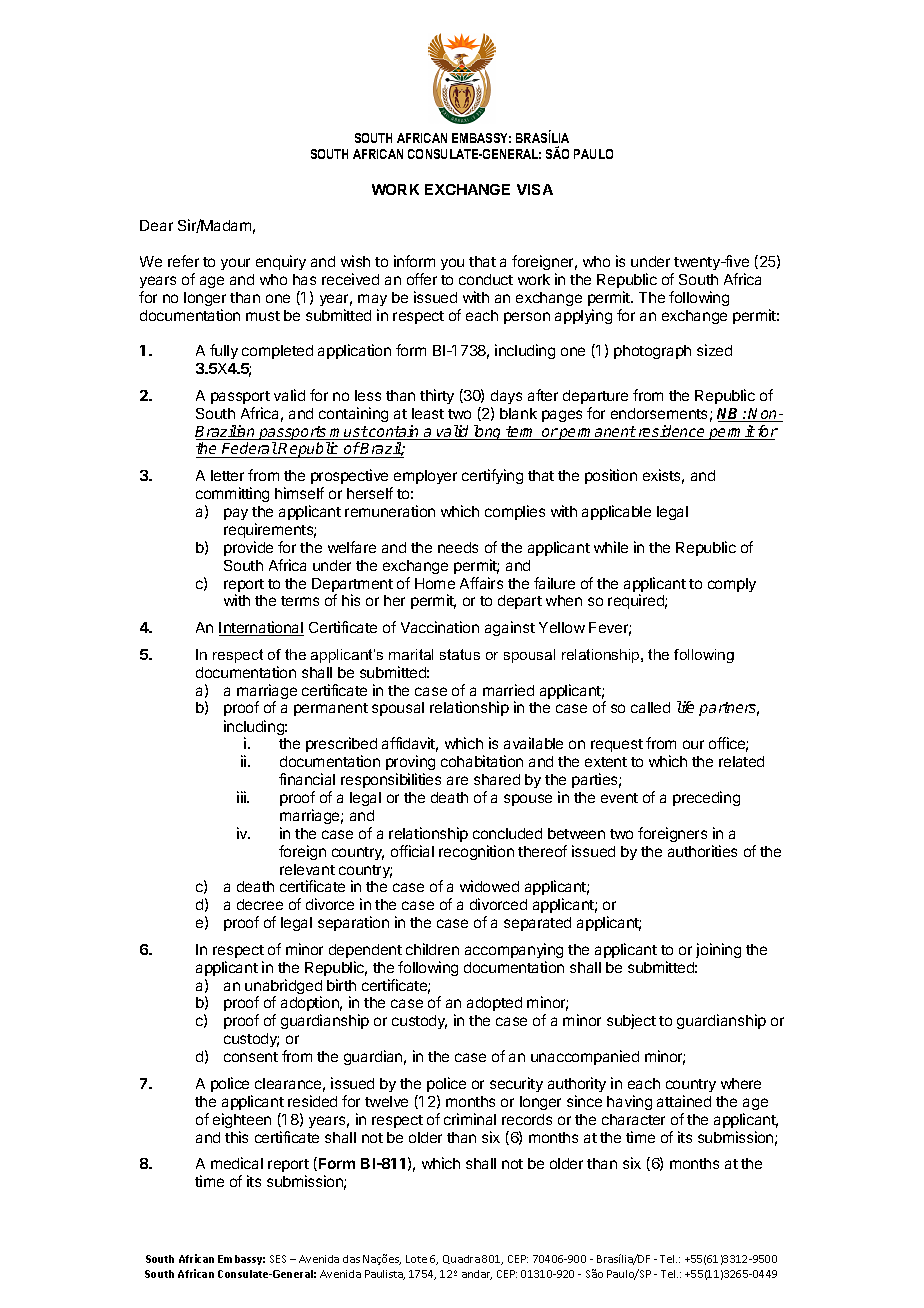  Describe the element at coordinates (685, 707) in the screenshot. I see `life` at that location.
